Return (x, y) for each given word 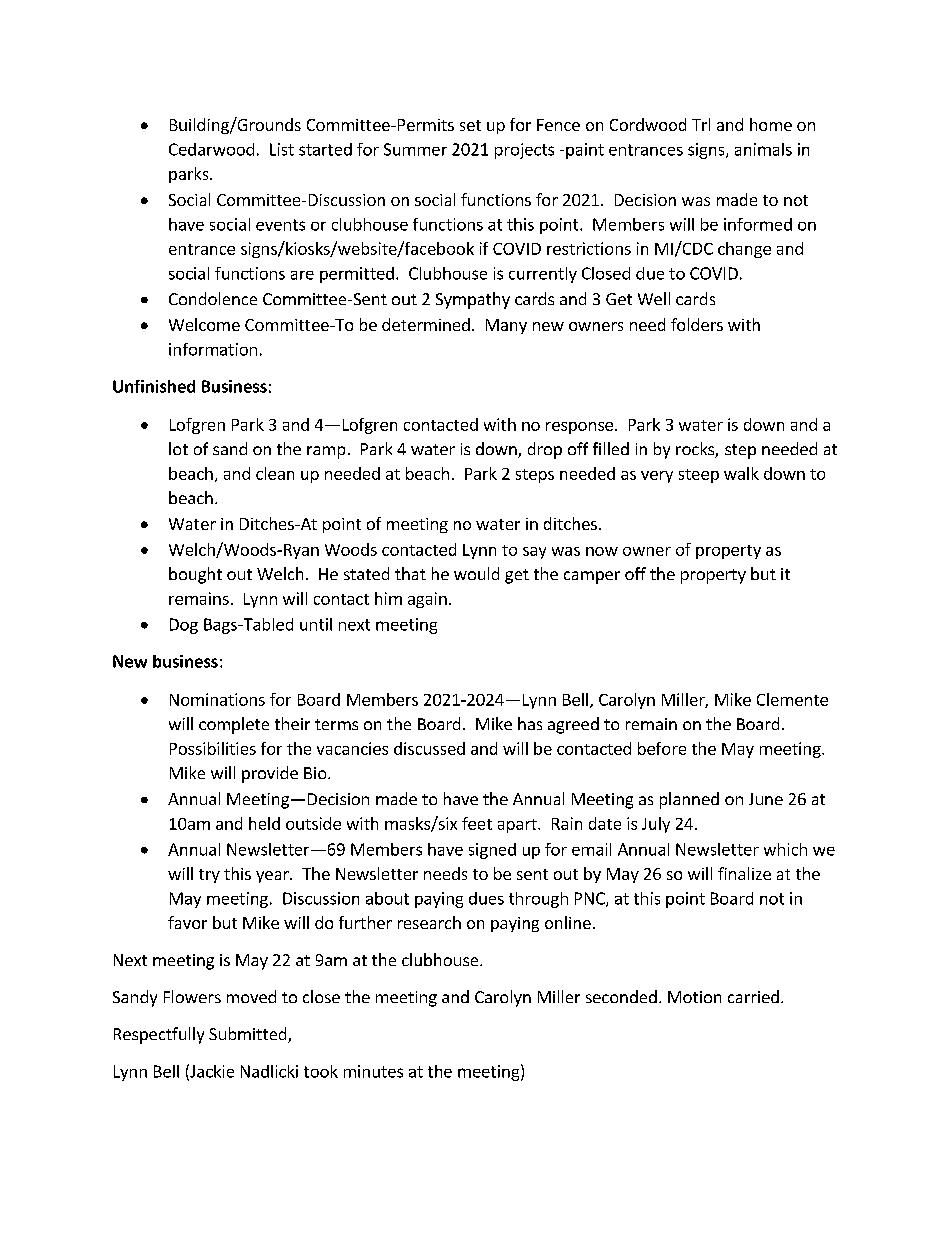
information (213, 349)
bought (195, 575)
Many (506, 326)
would (476, 573)
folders (697, 324)
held (264, 823)
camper (592, 577)
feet (477, 823)
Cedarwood (211, 149)
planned (689, 800)
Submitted (249, 1035)
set (470, 125)
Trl (701, 124)
